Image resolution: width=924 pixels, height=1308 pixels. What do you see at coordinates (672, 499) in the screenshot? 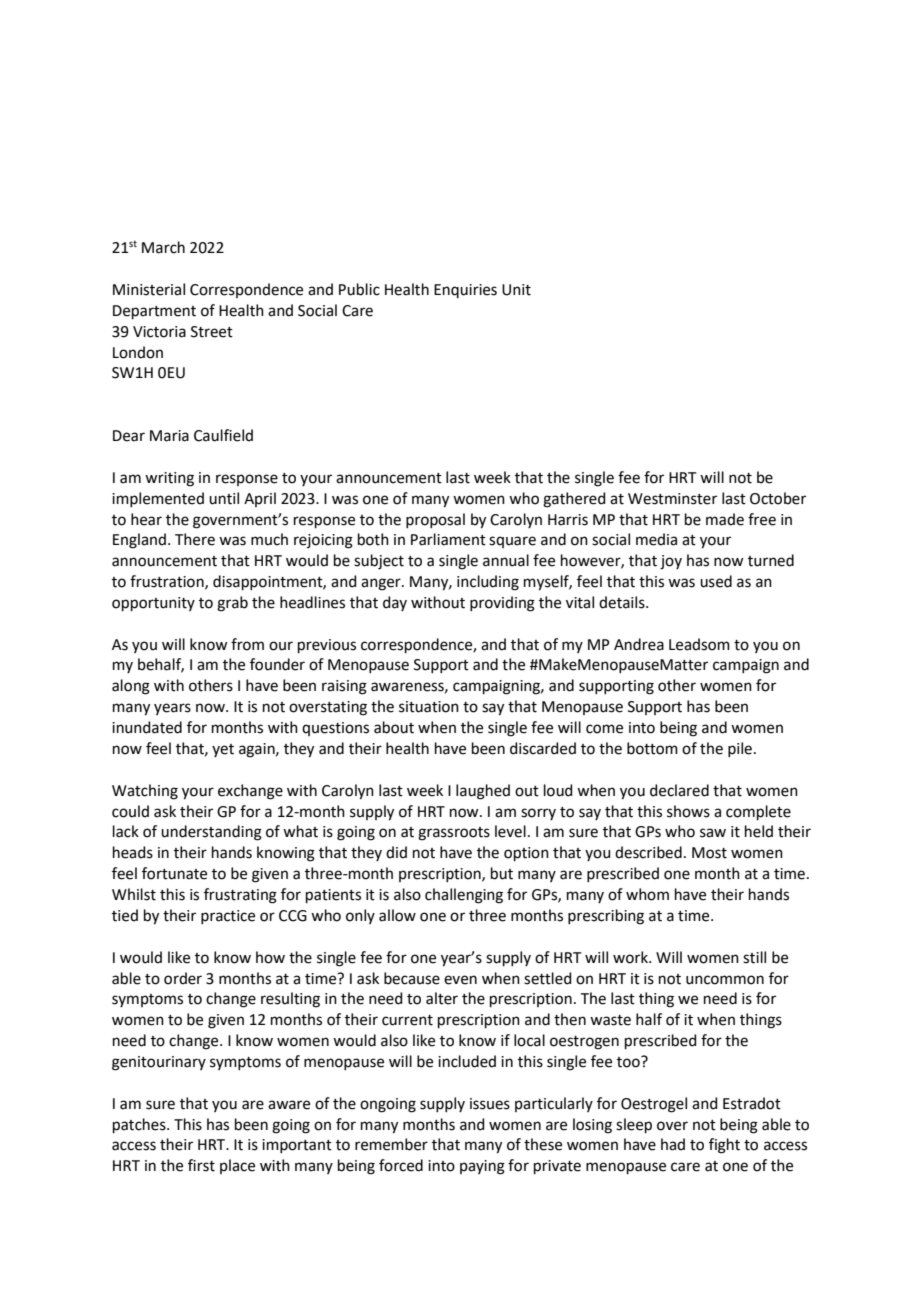
I see `Westminster` at bounding box center [672, 499].
